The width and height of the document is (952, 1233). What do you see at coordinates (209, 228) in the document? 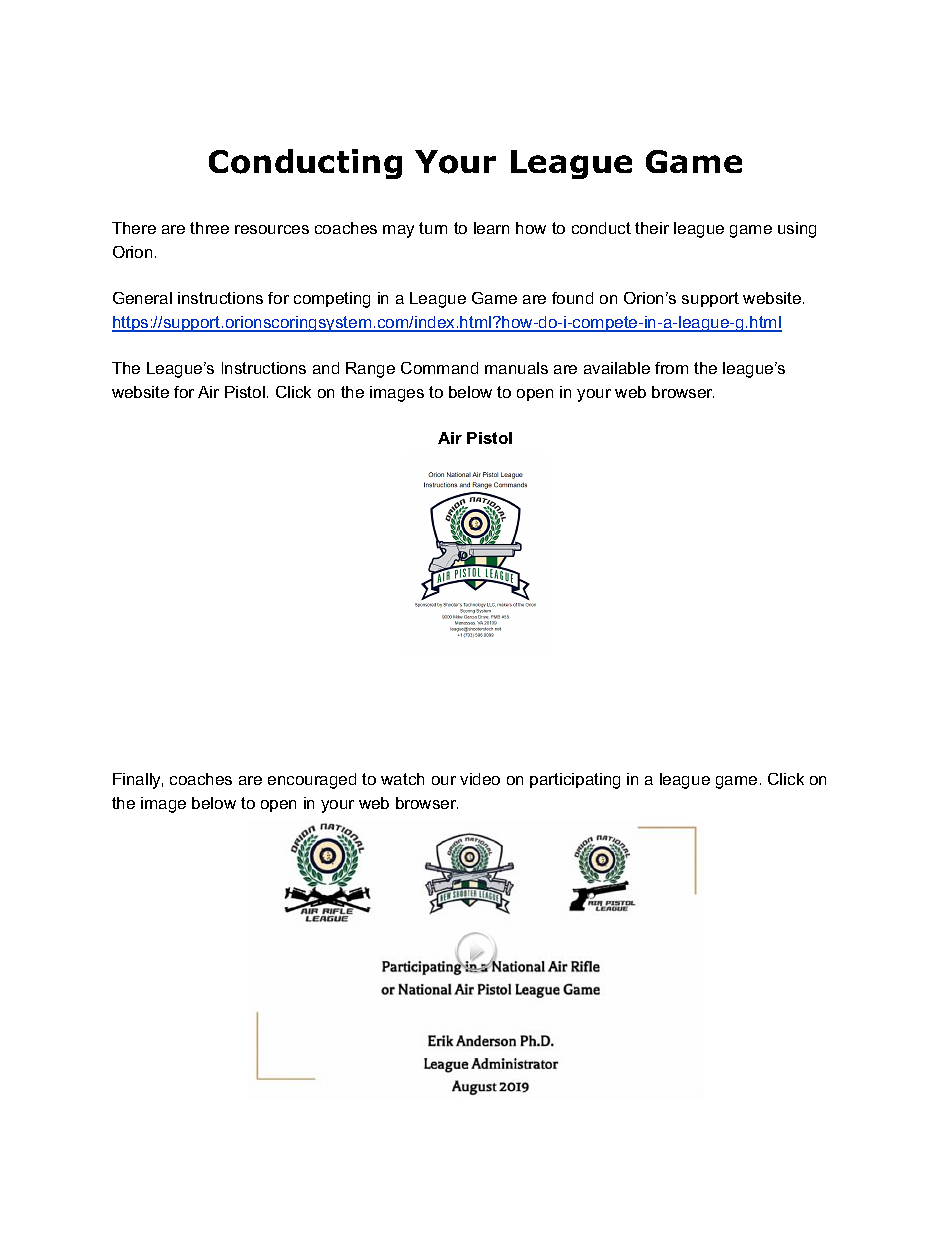
I see `three` at bounding box center [209, 228].
